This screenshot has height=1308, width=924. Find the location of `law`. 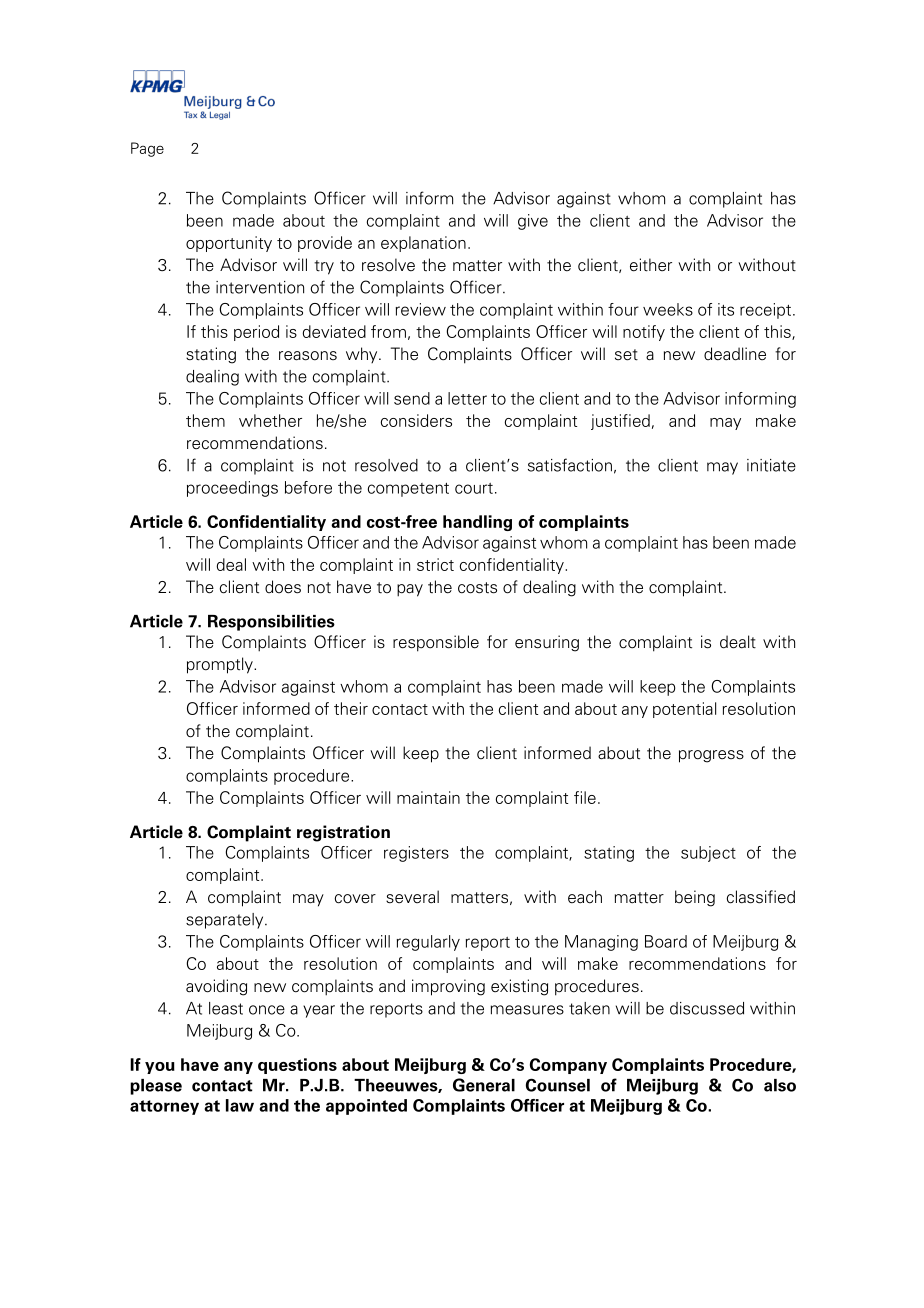

law is located at coordinates (240, 1105).
